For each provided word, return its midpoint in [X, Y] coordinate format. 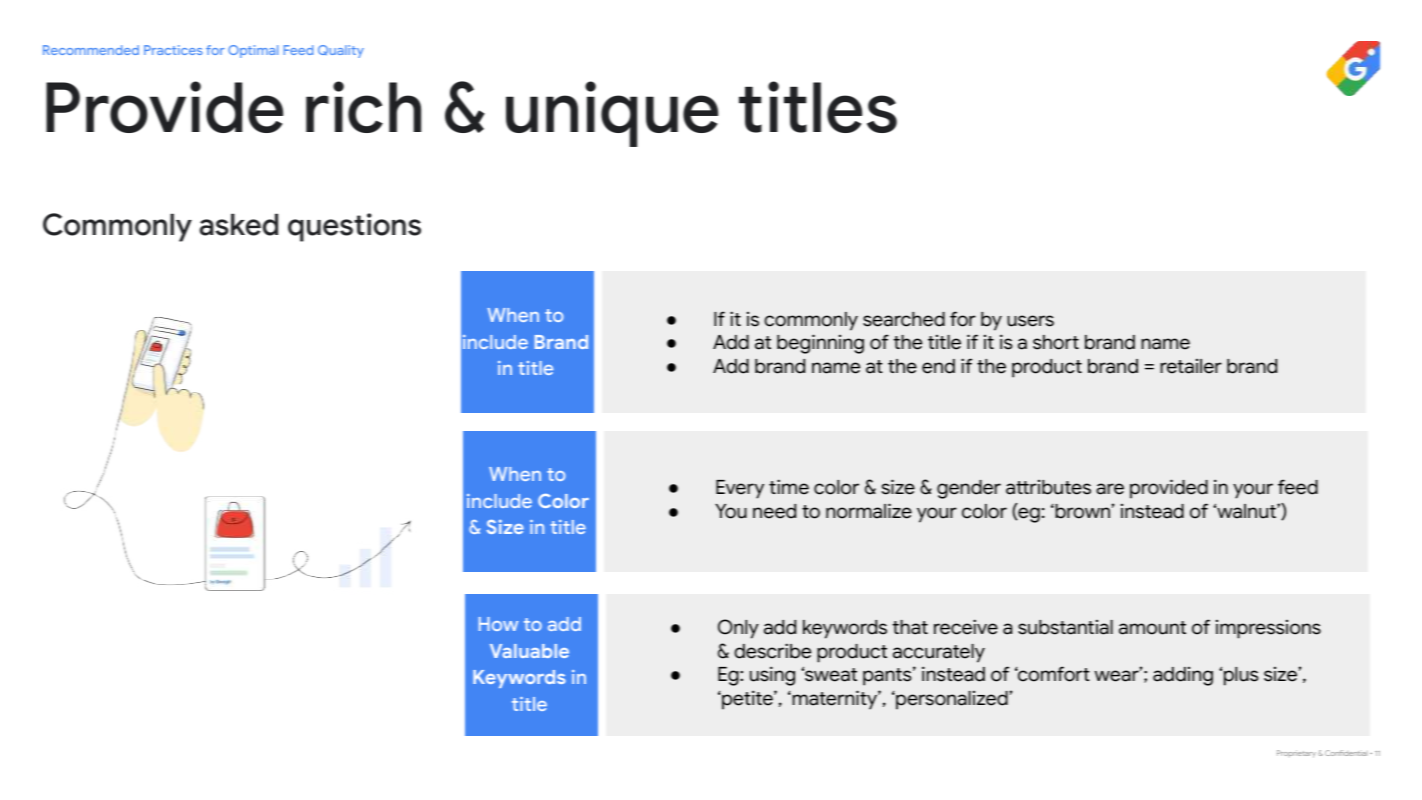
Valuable [529, 651]
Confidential [1346, 753]
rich [363, 107]
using [772, 676]
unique [612, 114]
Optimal [253, 51]
